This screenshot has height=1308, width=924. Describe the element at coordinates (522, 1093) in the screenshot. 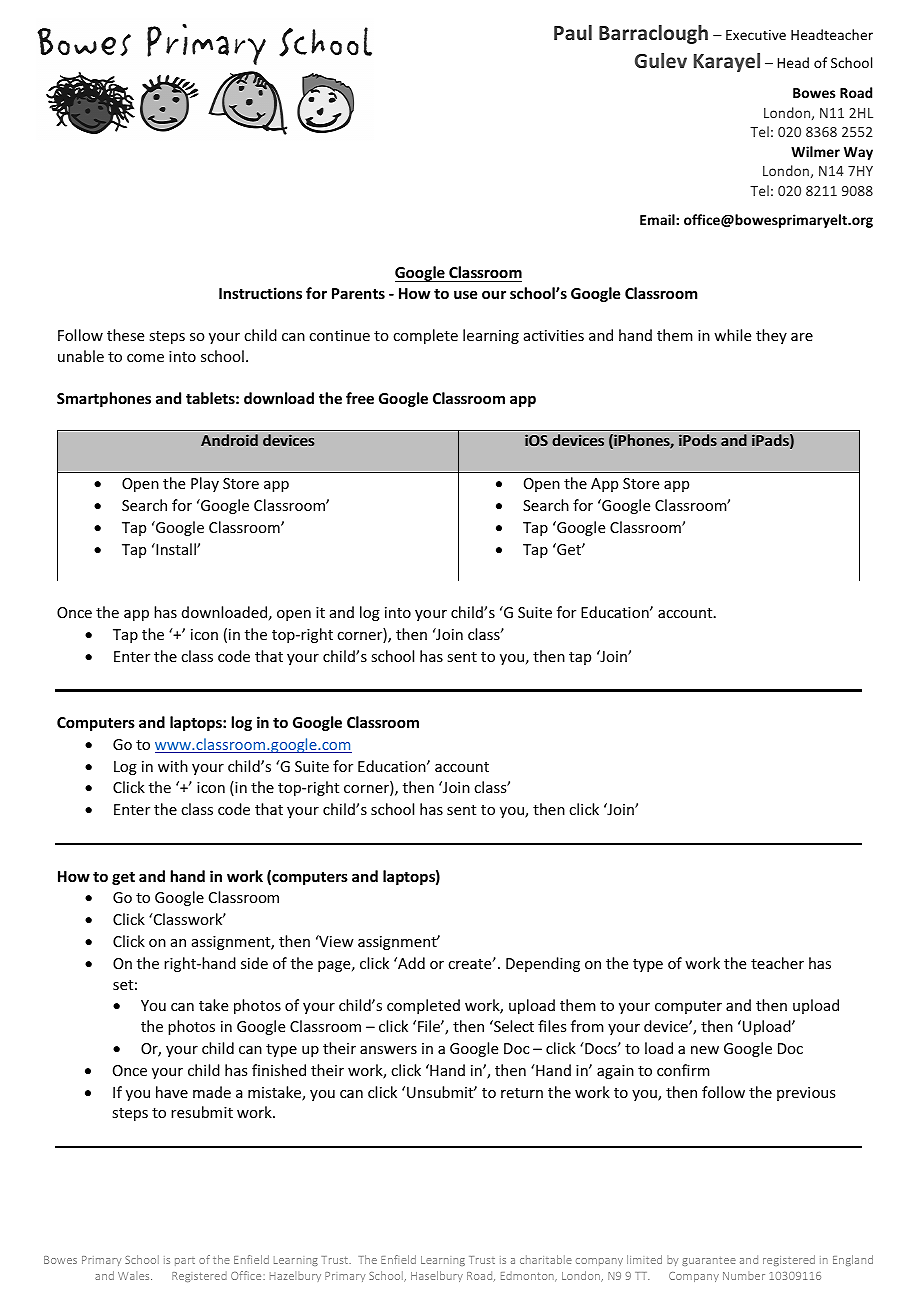

I see `return` at that location.
